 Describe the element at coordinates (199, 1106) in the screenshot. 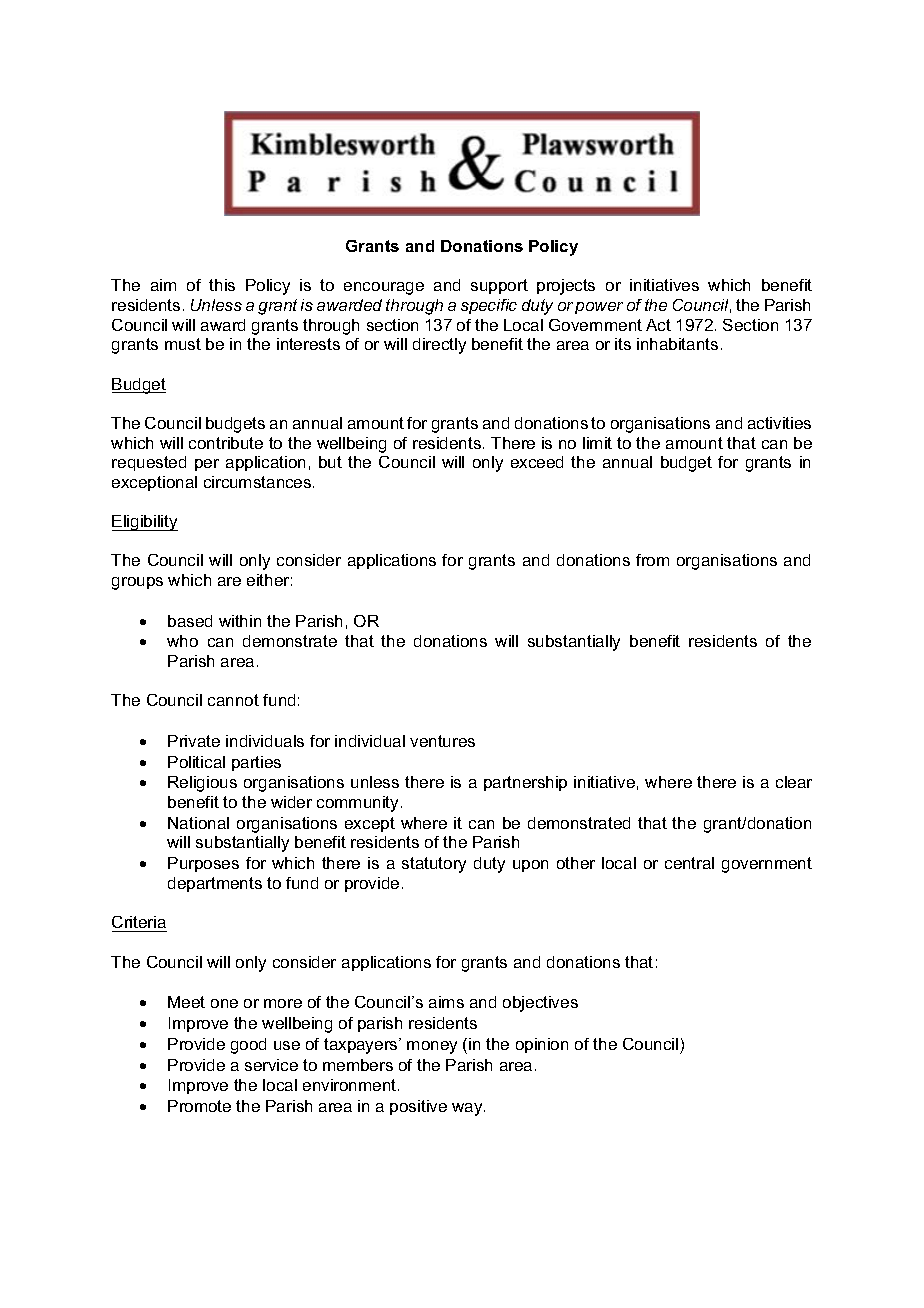

I see `Promote` at that location.
